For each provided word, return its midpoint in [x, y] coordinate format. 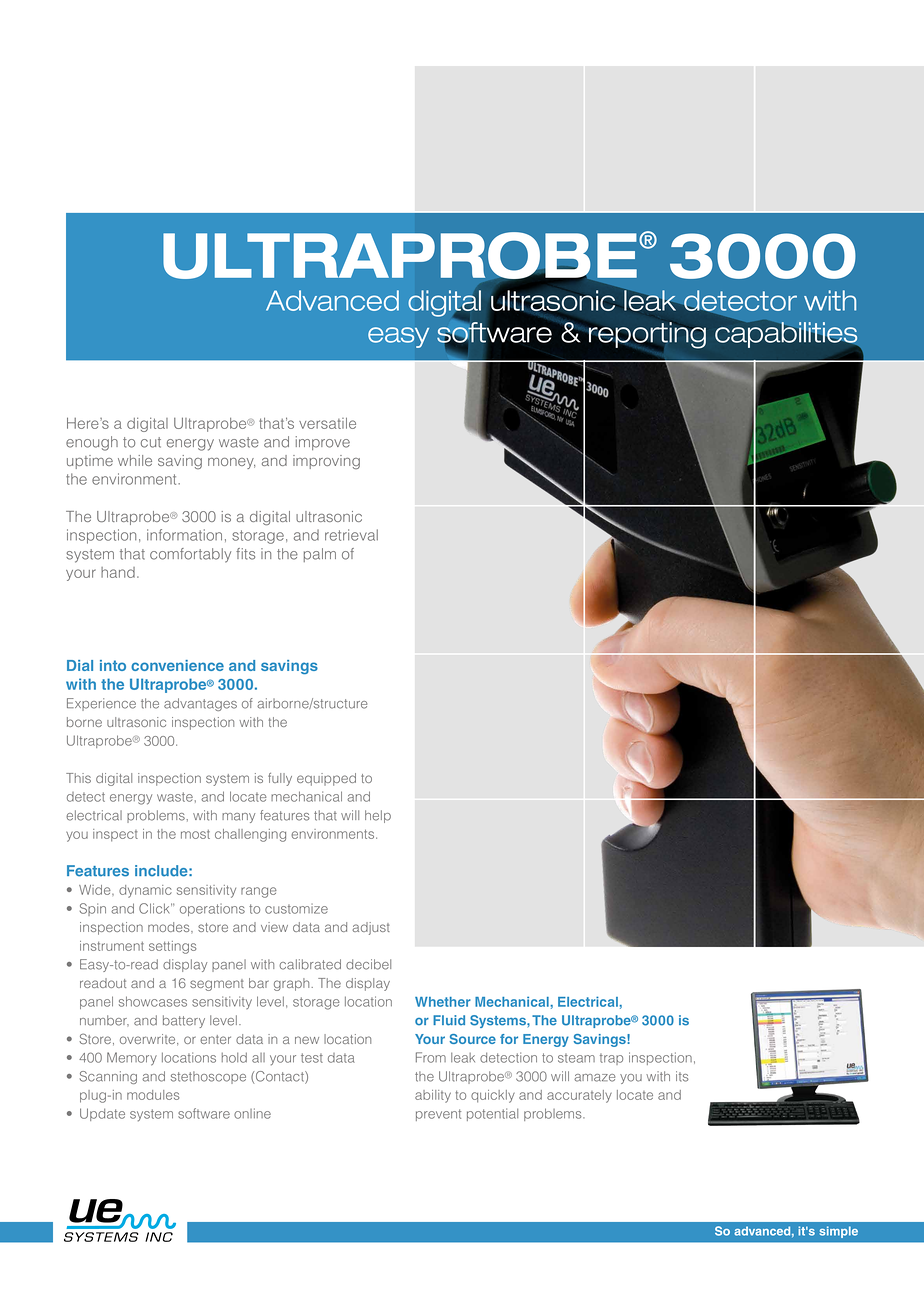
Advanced [332, 300]
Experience [101, 704]
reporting [647, 335]
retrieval [351, 535]
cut [151, 442]
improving [326, 462]
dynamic [145, 891]
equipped [326, 779]
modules [153, 1095]
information [184, 535]
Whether [443, 1002]
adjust [371, 928]
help [378, 816]
